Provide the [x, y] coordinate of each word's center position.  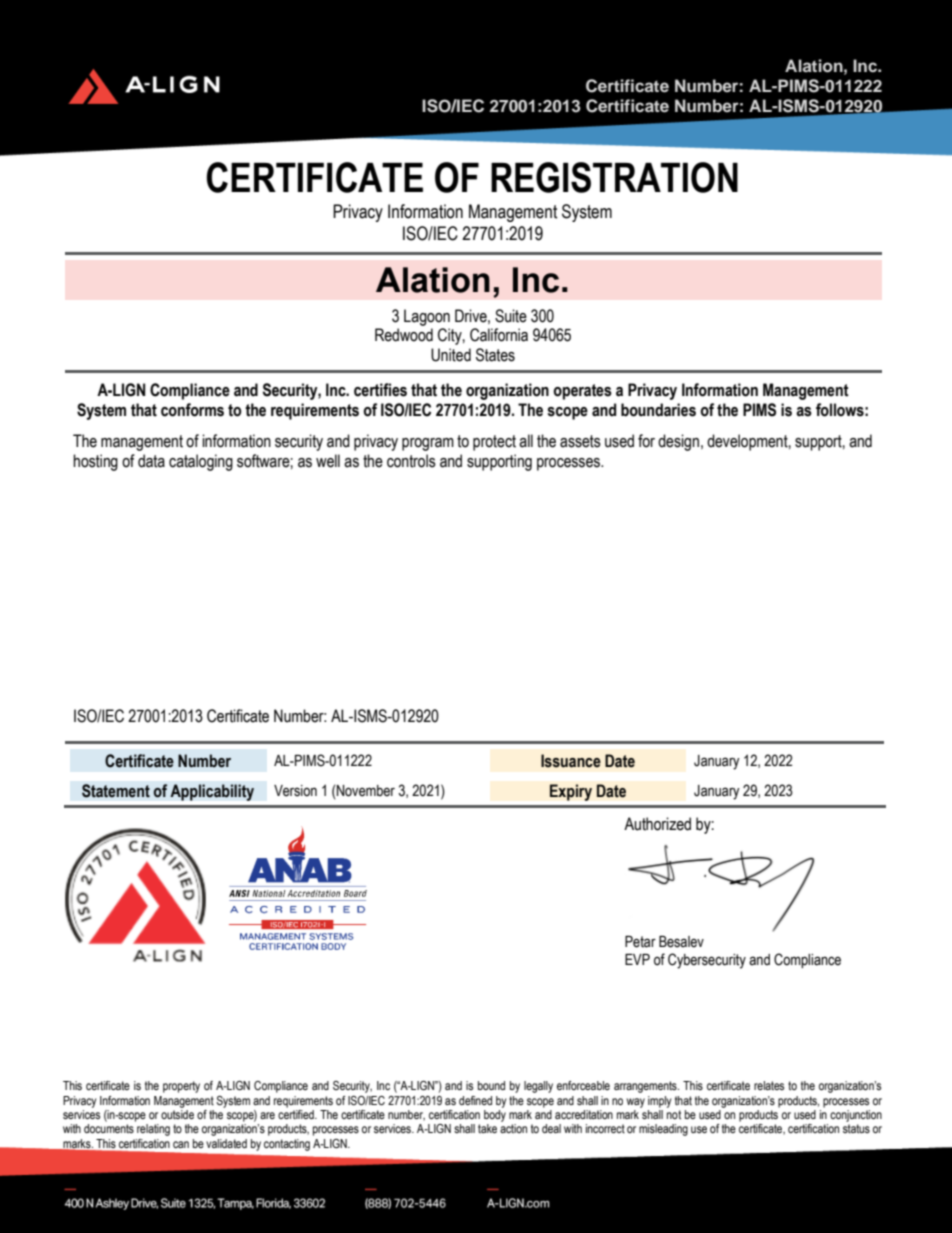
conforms [192, 410]
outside [177, 1114]
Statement [116, 791]
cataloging [201, 462]
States [495, 355]
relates [769, 1085]
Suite [511, 316]
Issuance [571, 761]
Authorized [657, 824]
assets [580, 441]
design [678, 442]
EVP [637, 959]
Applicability [212, 792]
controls [411, 461]
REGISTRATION [614, 177]
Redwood [404, 335]
